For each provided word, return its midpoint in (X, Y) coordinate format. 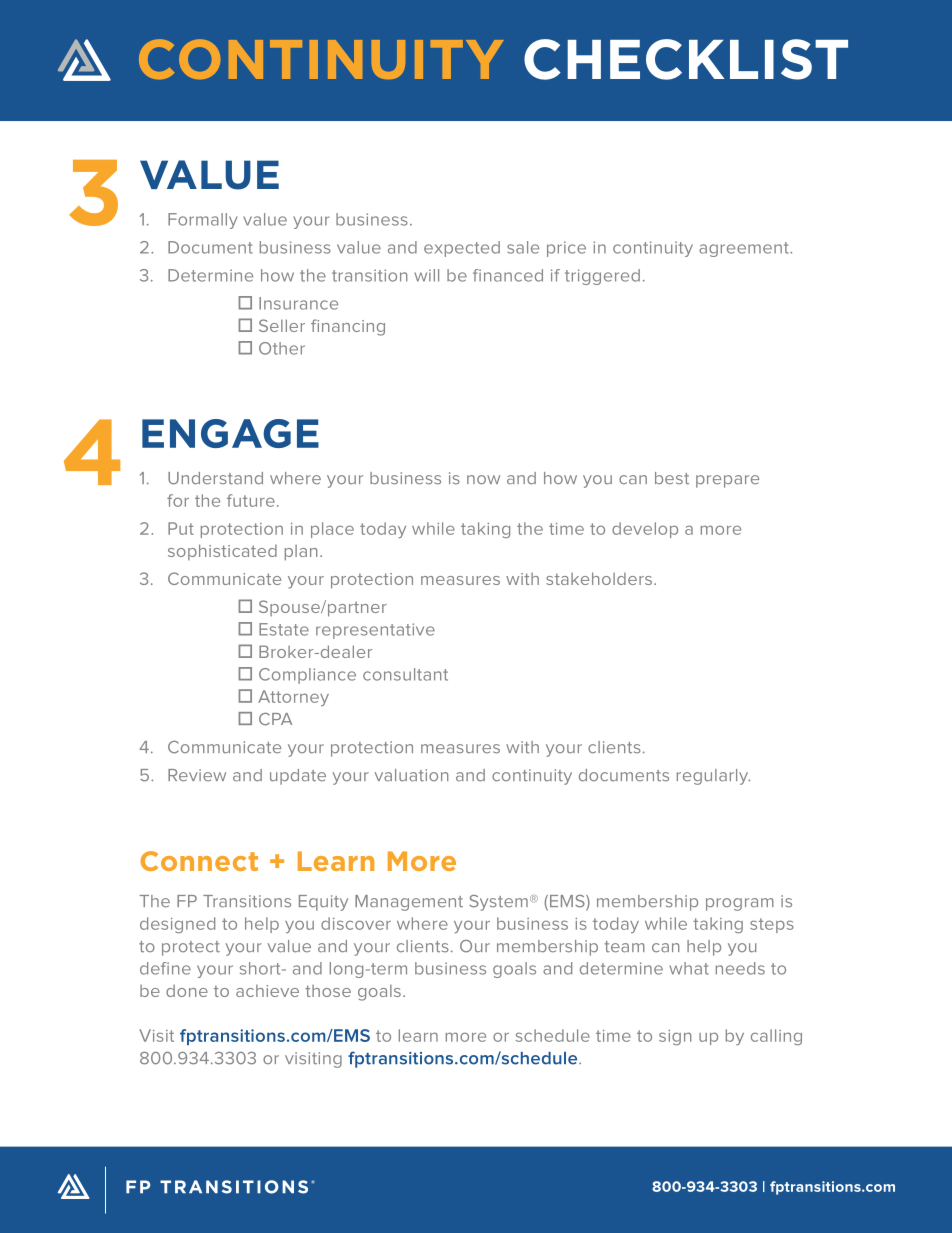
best (672, 478)
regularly (713, 777)
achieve (267, 991)
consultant (405, 674)
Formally (203, 221)
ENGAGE (230, 433)
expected (462, 249)
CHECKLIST (686, 59)
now (483, 480)
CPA (275, 719)
